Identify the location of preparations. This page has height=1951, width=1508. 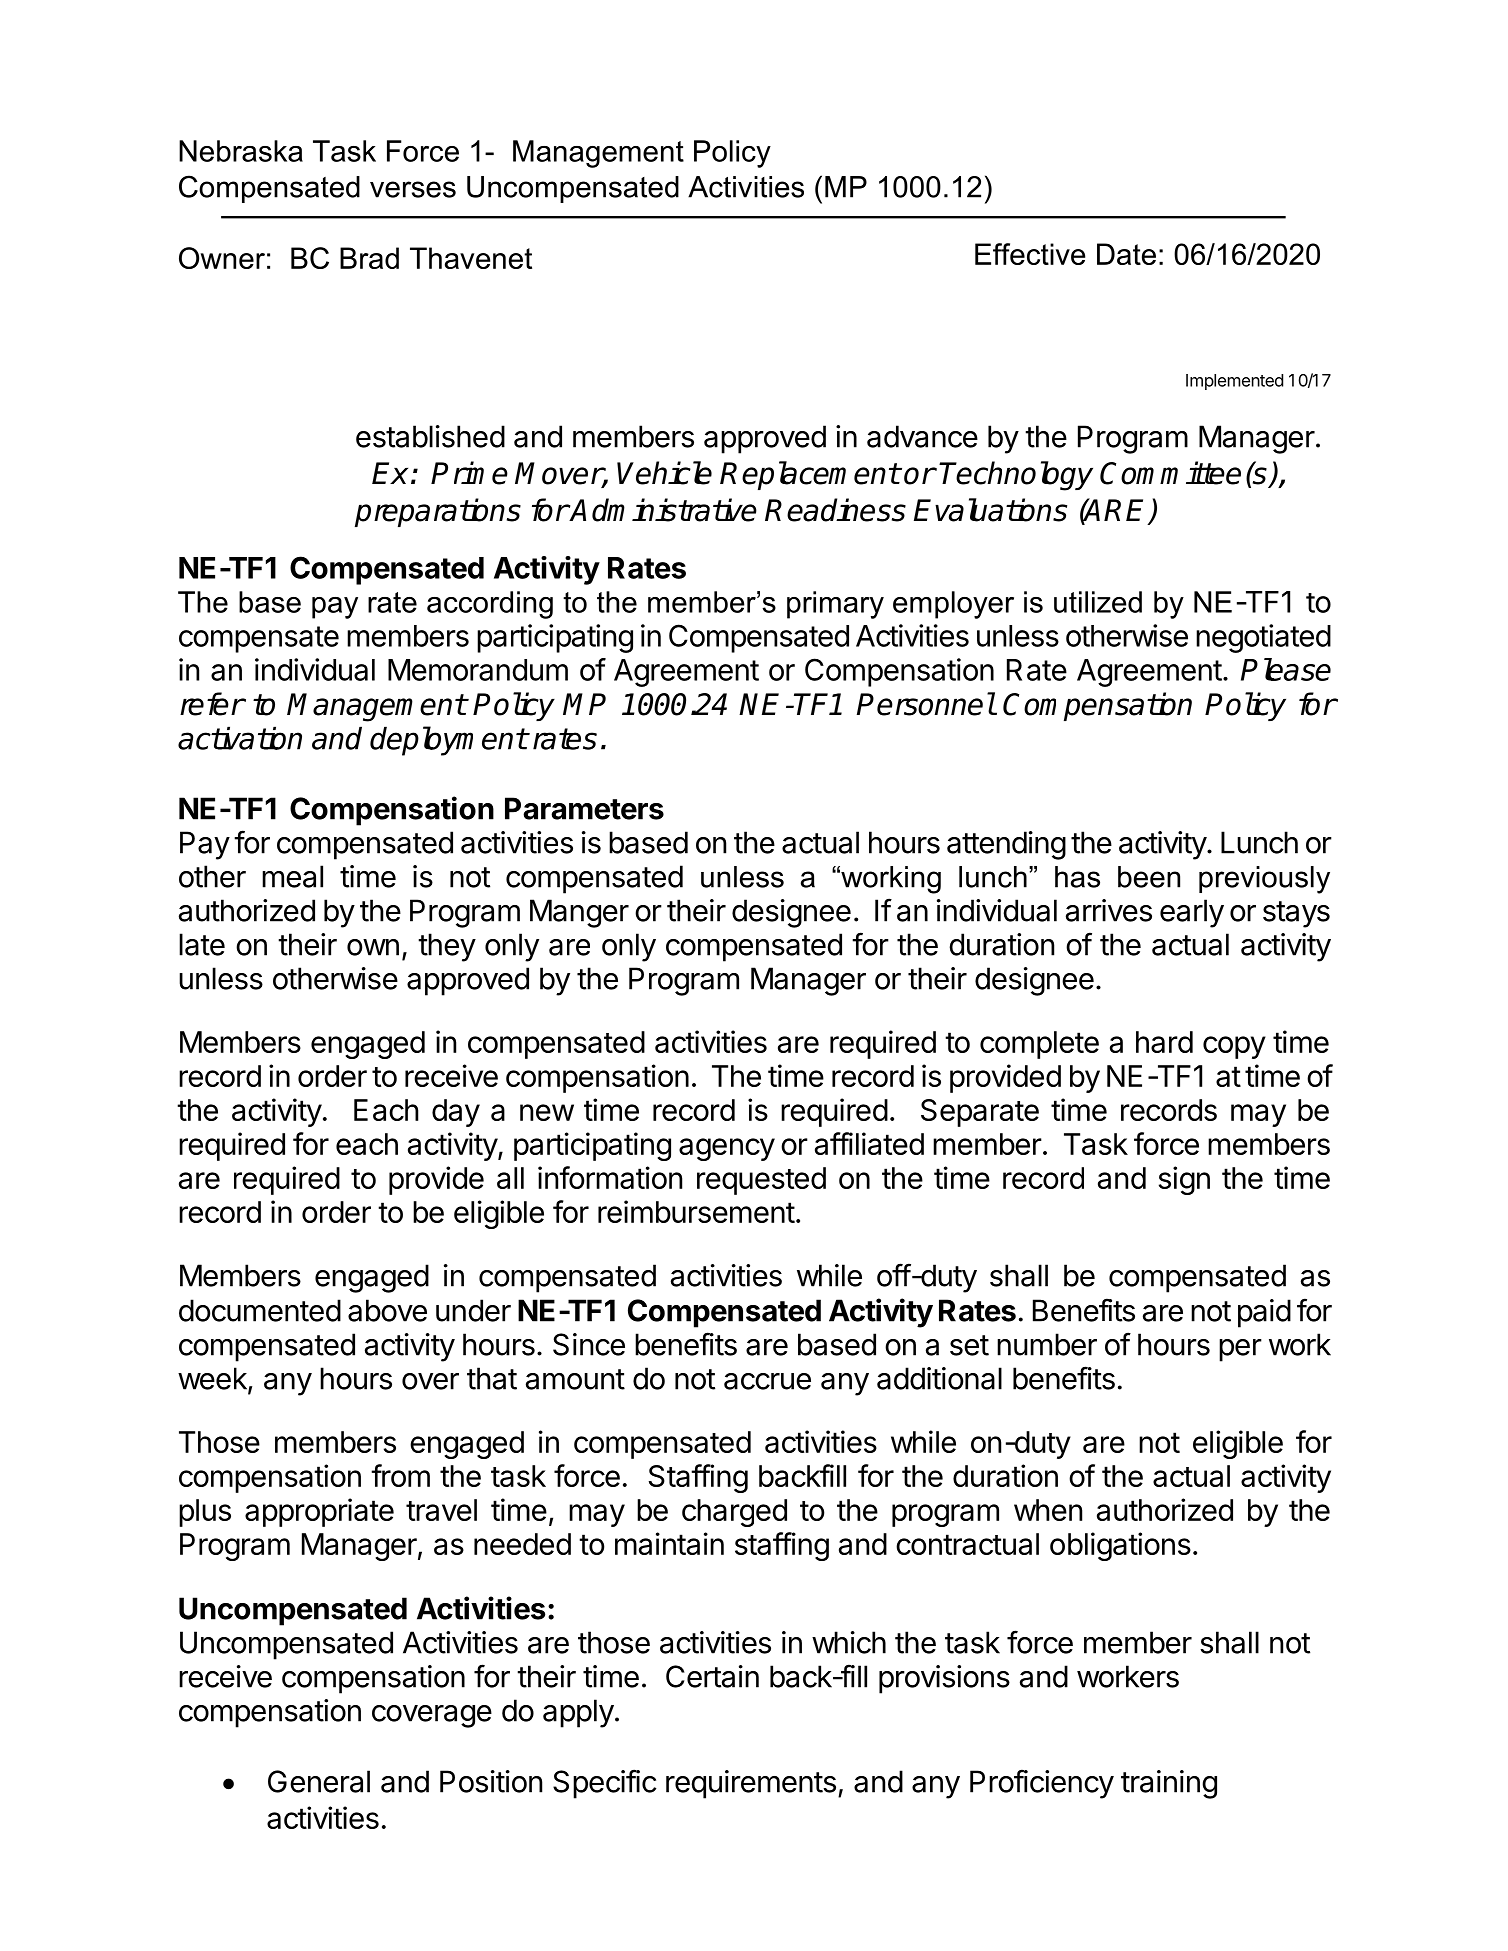
(438, 512).
